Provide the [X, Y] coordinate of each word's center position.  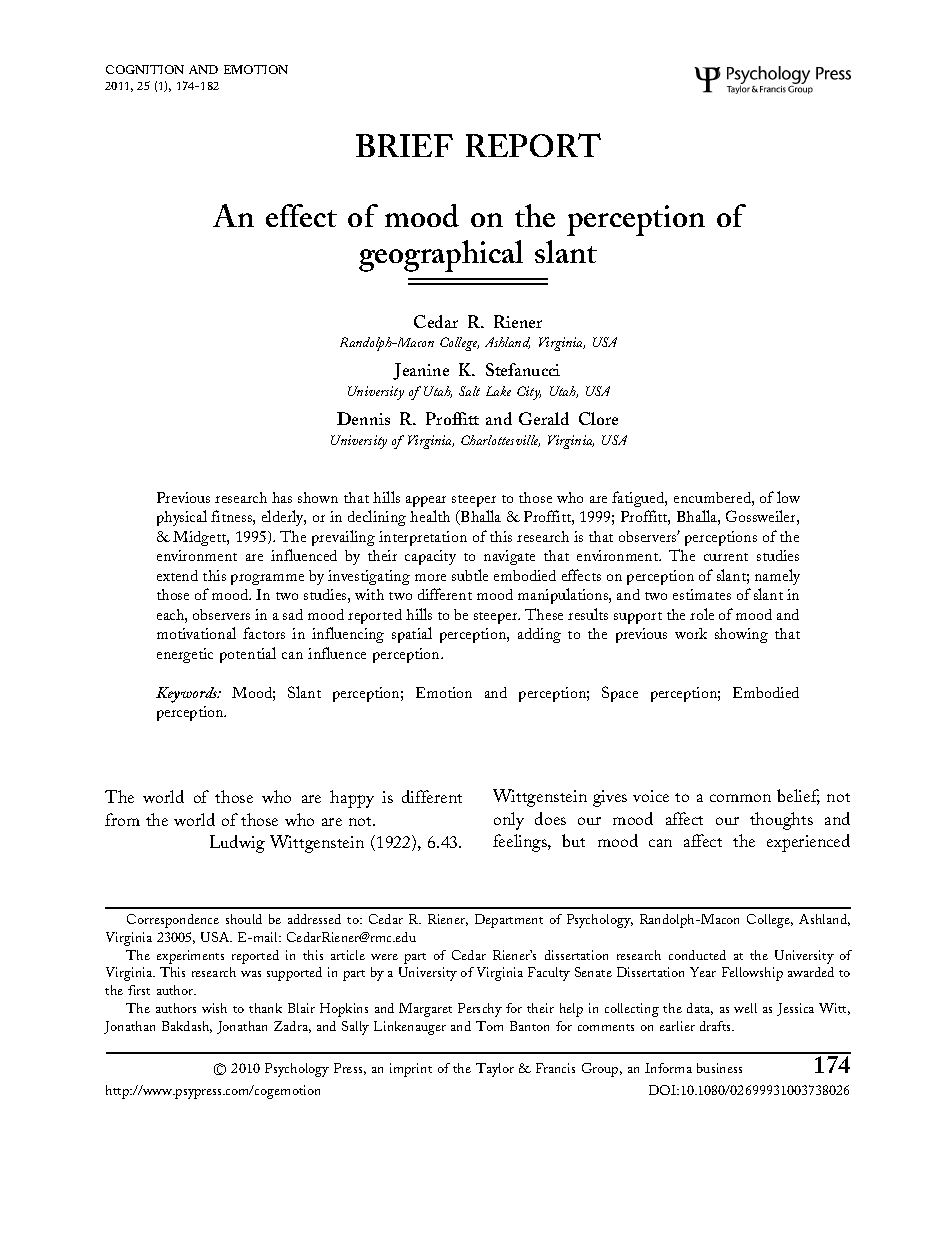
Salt [469, 391]
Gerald [544, 418]
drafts [717, 1026]
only [509, 821]
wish [214, 1008]
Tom [489, 1026]
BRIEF [404, 145]
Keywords [188, 695]
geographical [441, 256]
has [282, 497]
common [740, 798]
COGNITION [145, 69]
